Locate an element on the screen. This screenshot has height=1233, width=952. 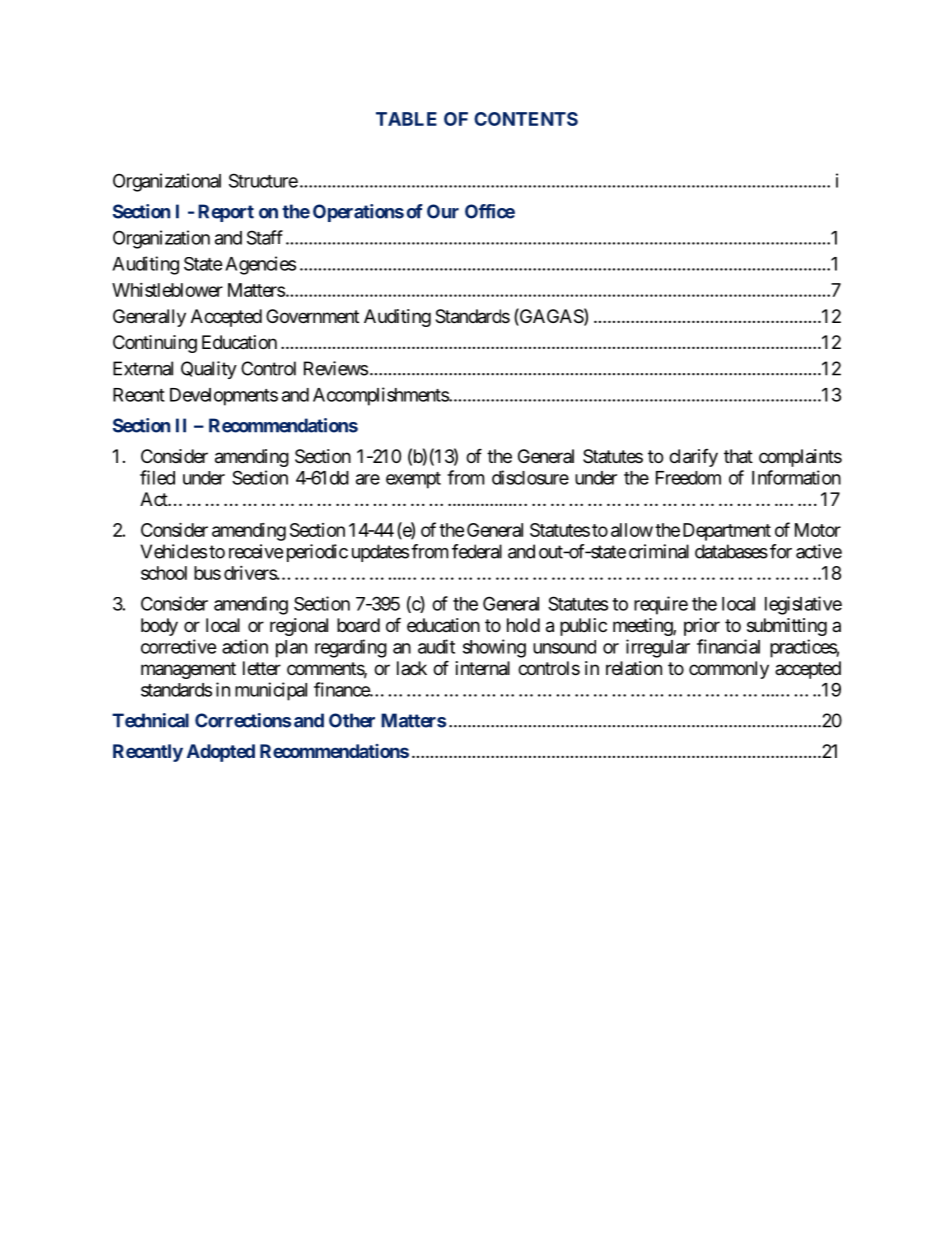
Our is located at coordinates (443, 211).
